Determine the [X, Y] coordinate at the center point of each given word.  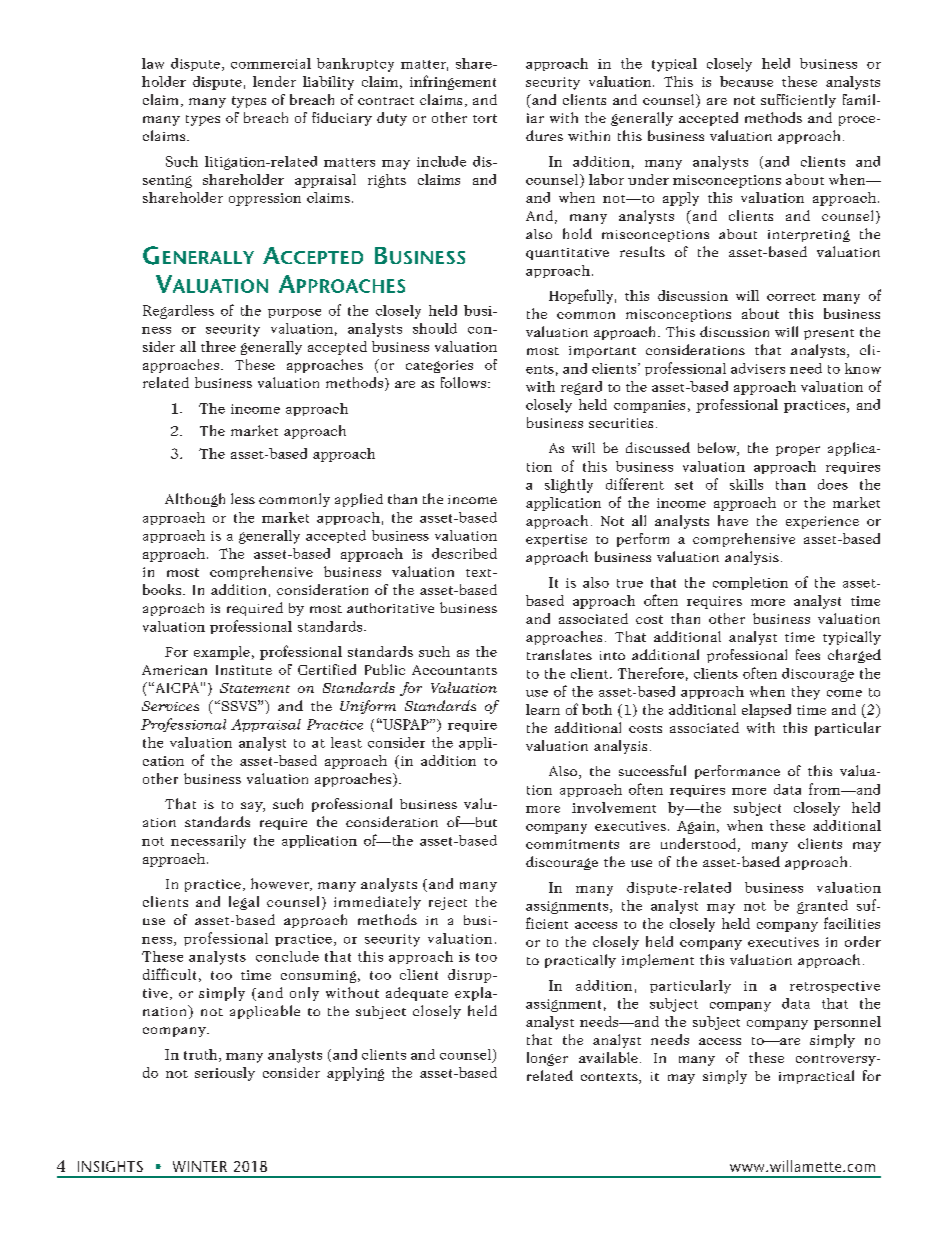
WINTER [200, 1166]
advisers [758, 368]
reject [448, 903]
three [218, 346]
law [153, 63]
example [222, 653]
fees [808, 654]
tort [485, 118]
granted [822, 907]
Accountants [454, 670]
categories [439, 366]
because [746, 81]
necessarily [208, 842]
